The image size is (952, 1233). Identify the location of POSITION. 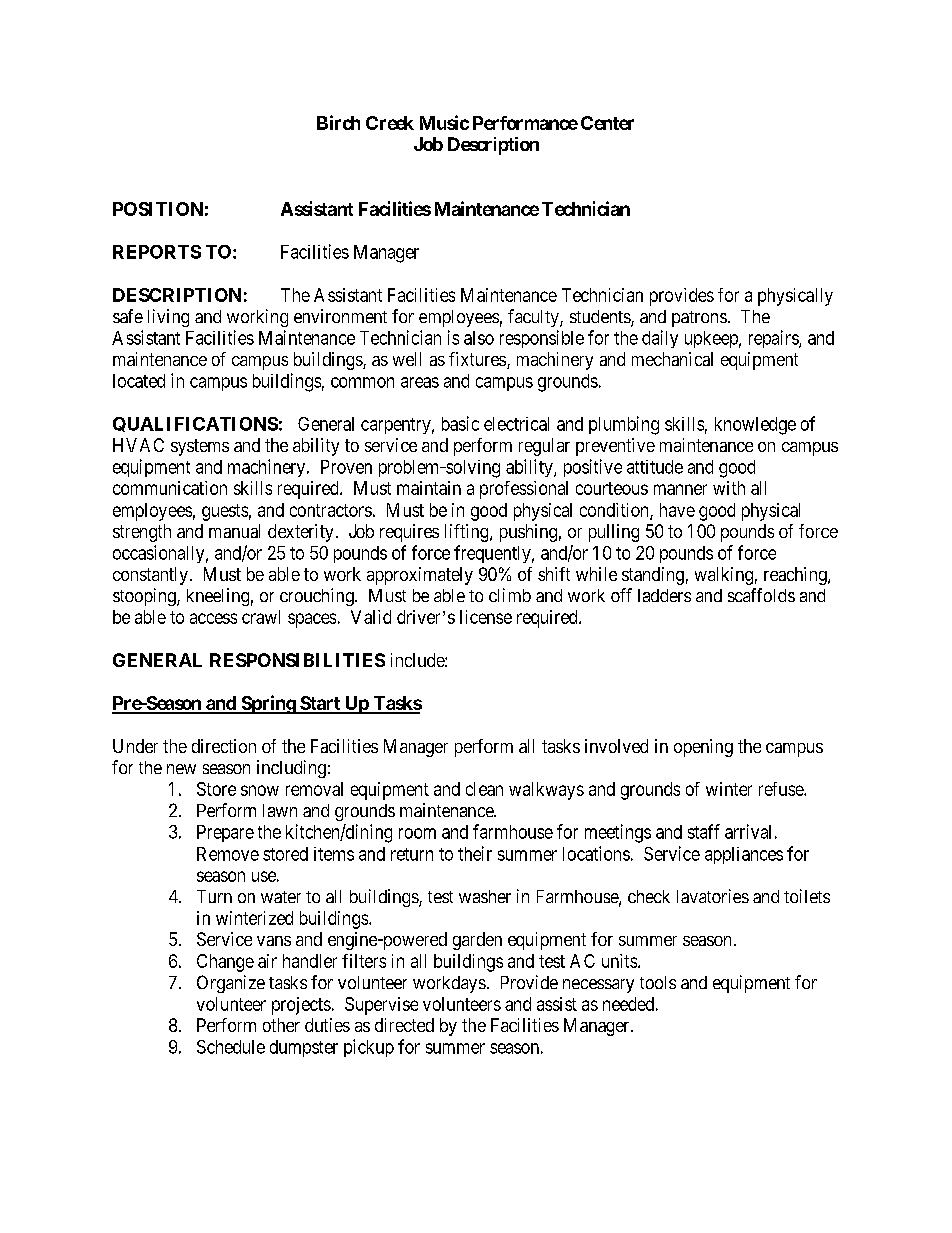
(158, 209).
